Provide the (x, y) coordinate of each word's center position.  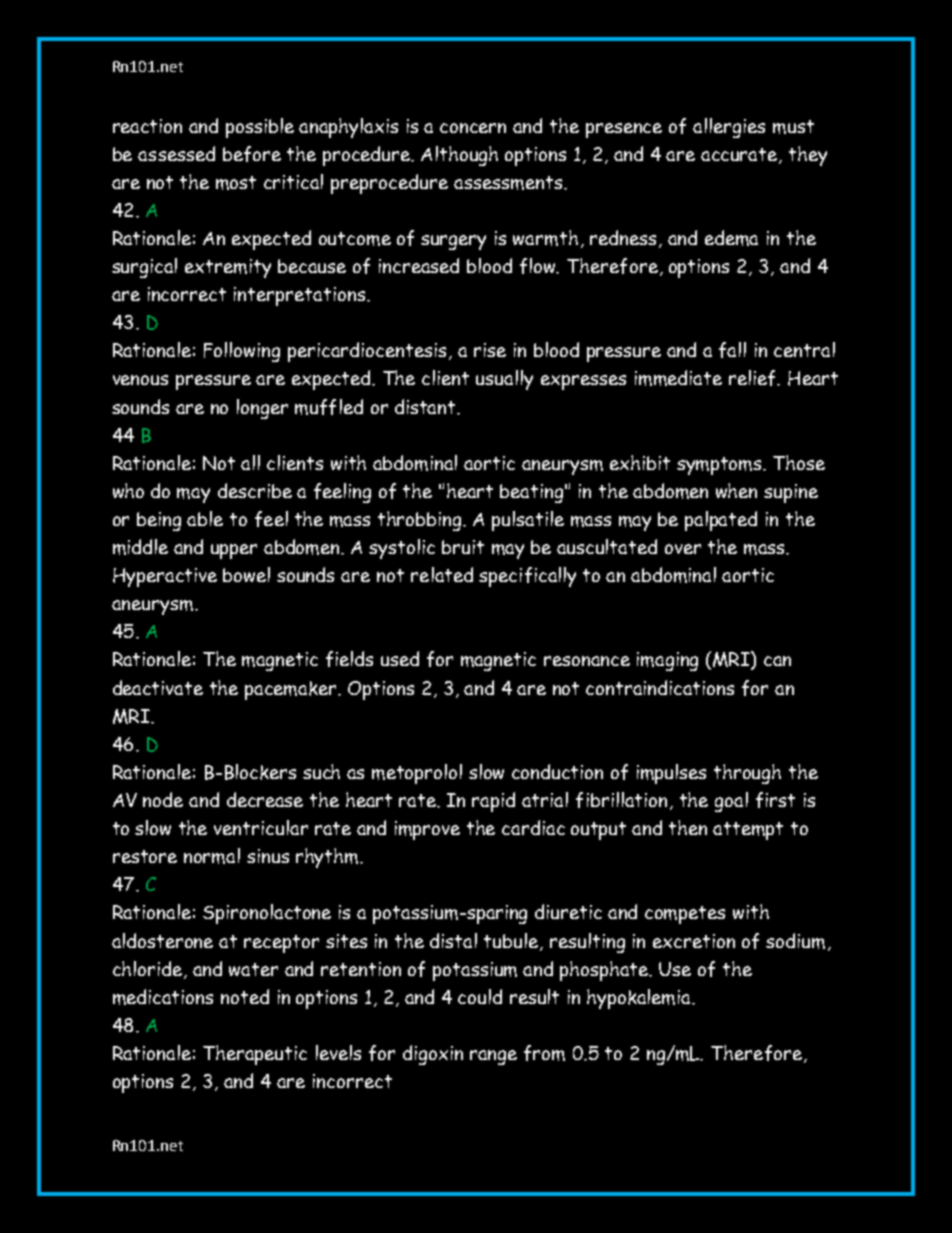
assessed (176, 153)
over (683, 549)
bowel (246, 574)
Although (459, 156)
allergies (729, 128)
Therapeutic (255, 1055)
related (442, 574)
